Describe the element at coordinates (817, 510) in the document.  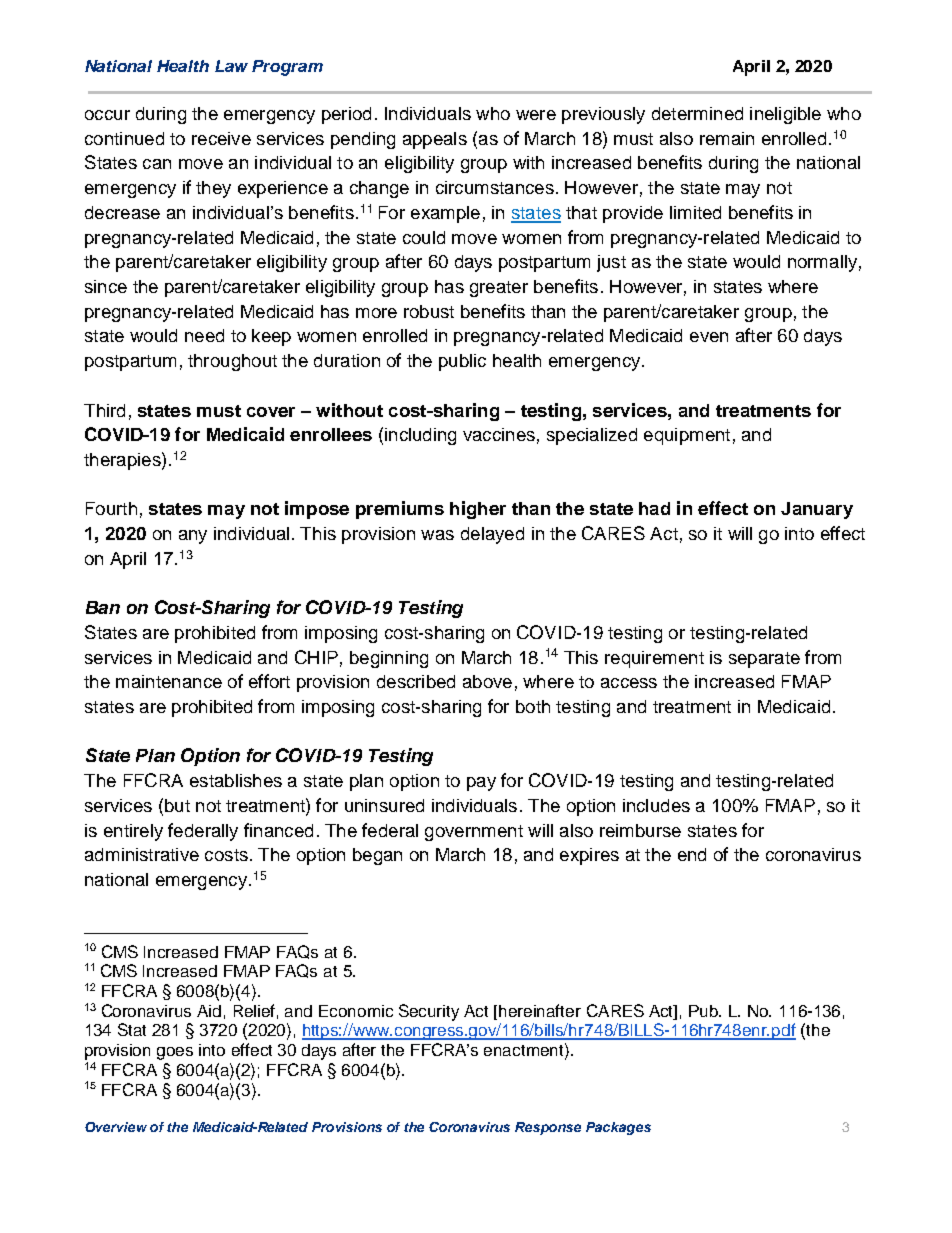
I see `January` at that location.
